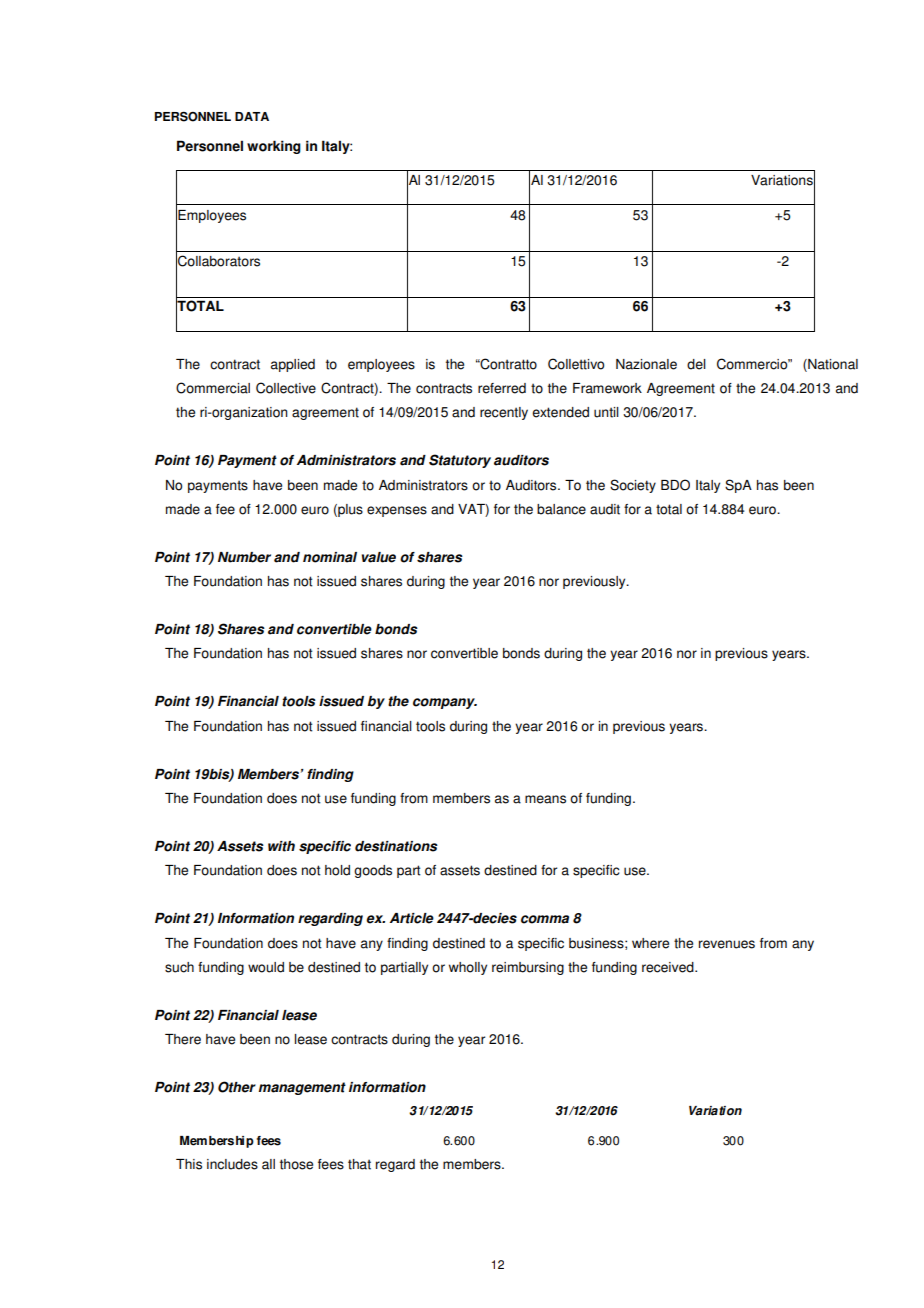 The width and height of the page is (924, 1308). Describe the element at coordinates (832, 365) in the page. I see `National` at that location.
